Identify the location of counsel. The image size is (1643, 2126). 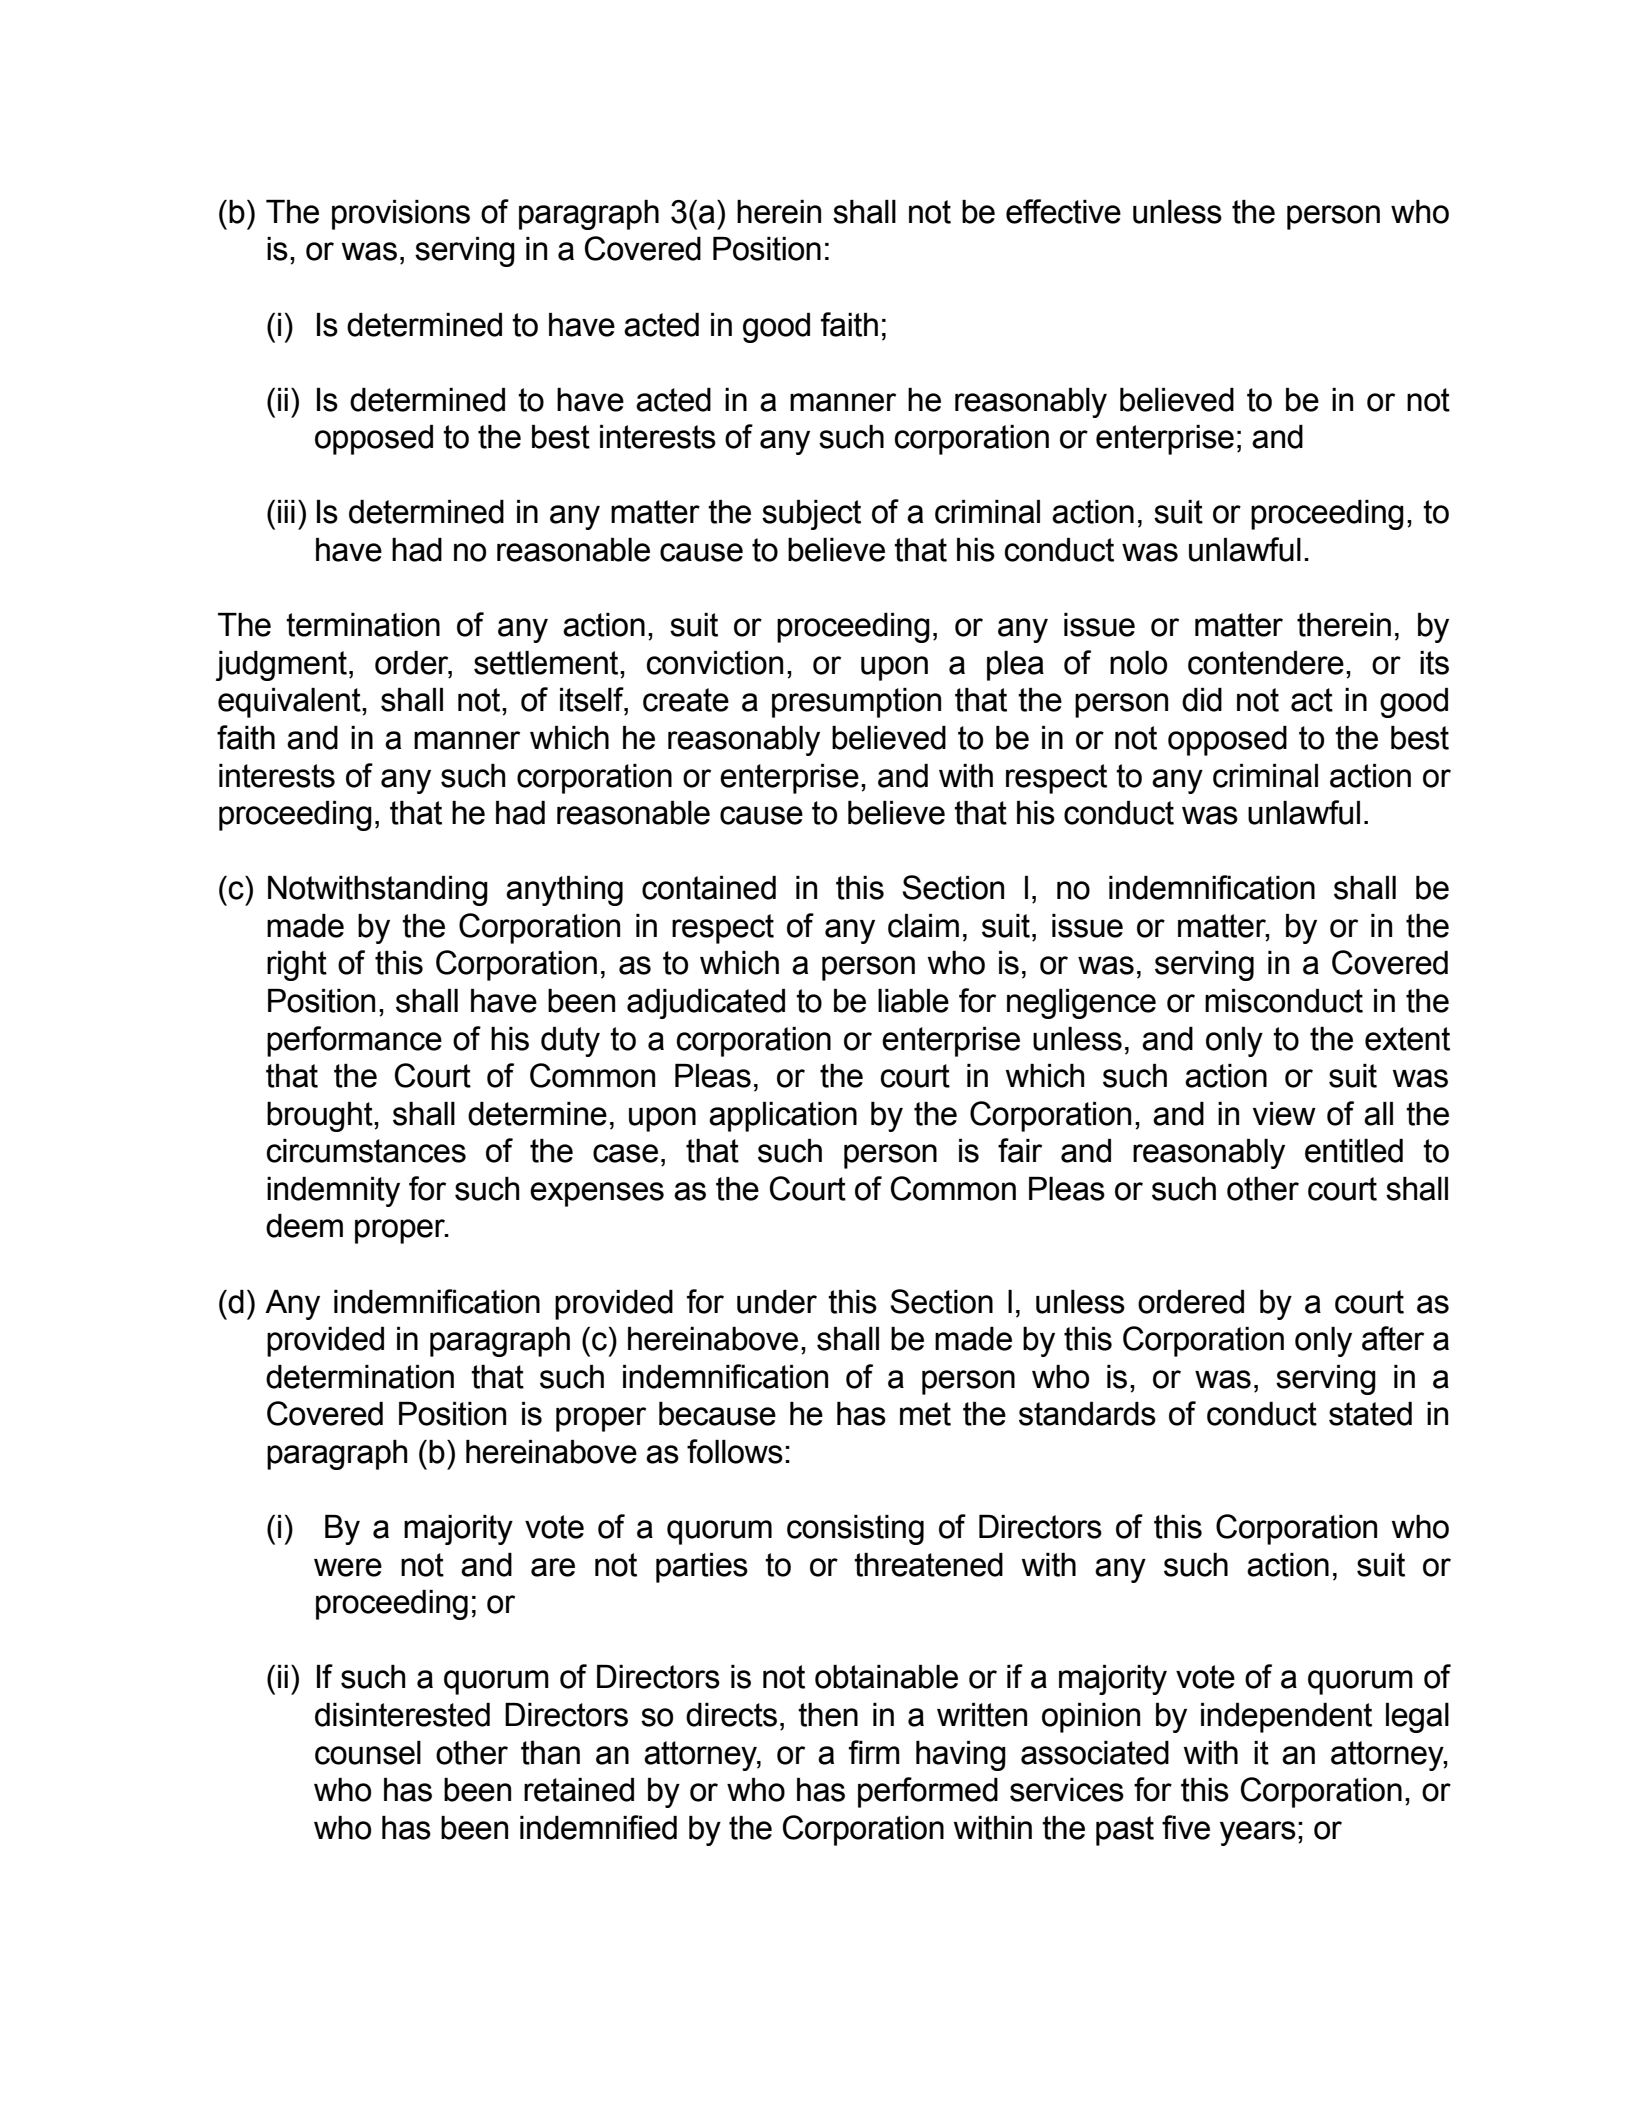
(368, 1753).
